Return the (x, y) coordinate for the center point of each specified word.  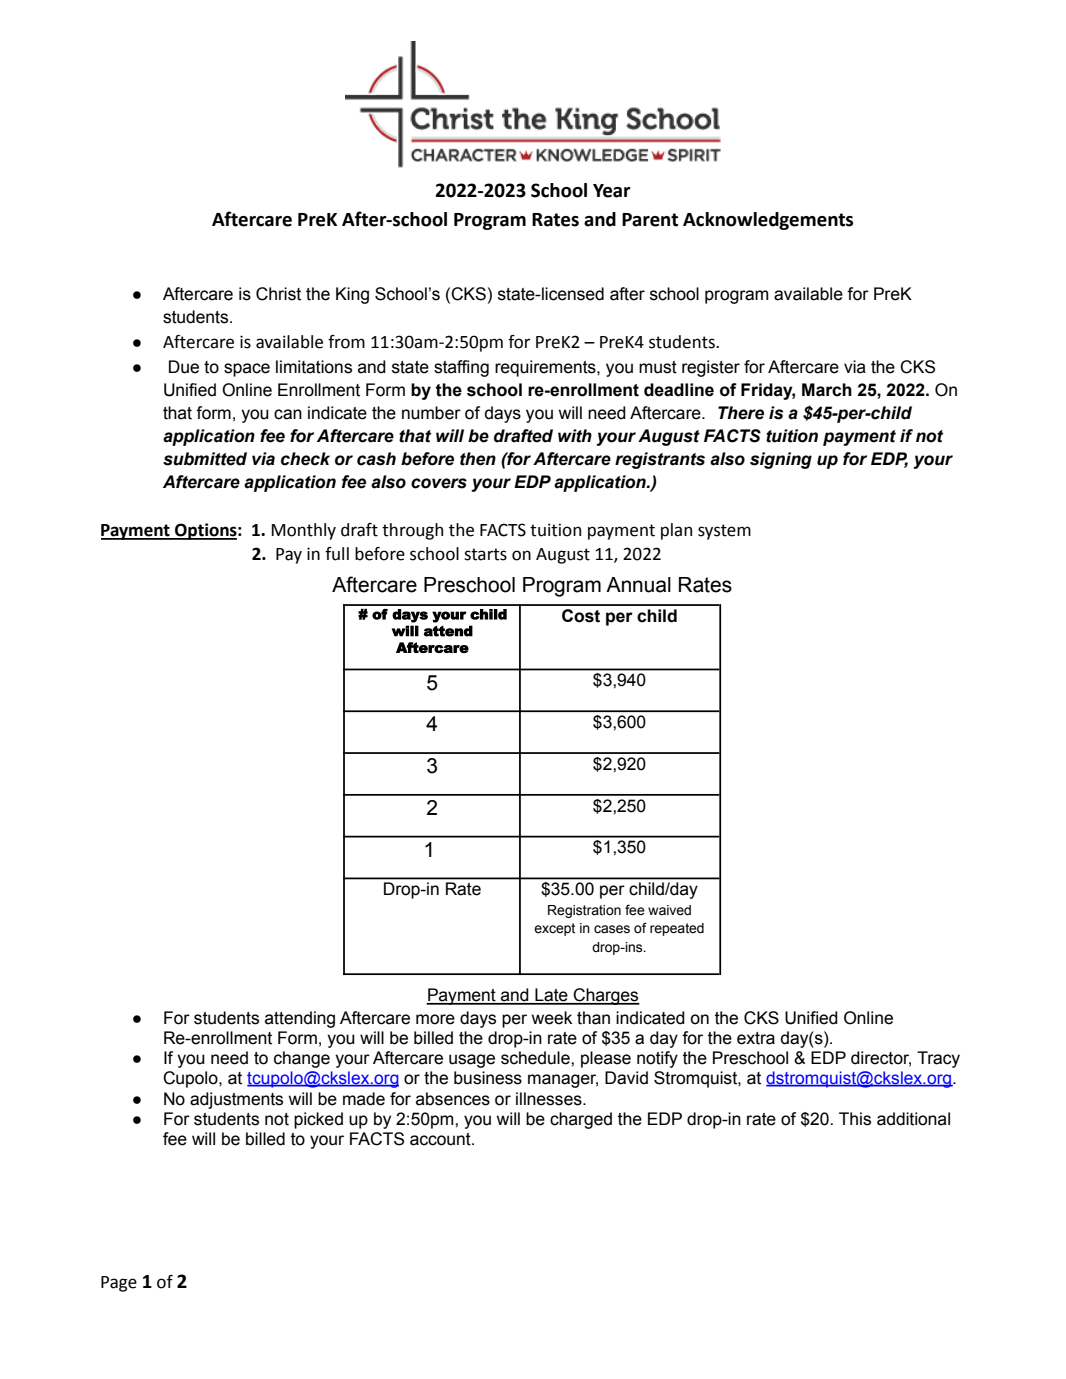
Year (612, 191)
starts (485, 554)
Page (119, 1284)
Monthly (304, 531)
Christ (278, 294)
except (554, 929)
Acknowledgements (768, 221)
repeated (677, 929)
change (302, 1059)
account (441, 1139)
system (724, 532)
